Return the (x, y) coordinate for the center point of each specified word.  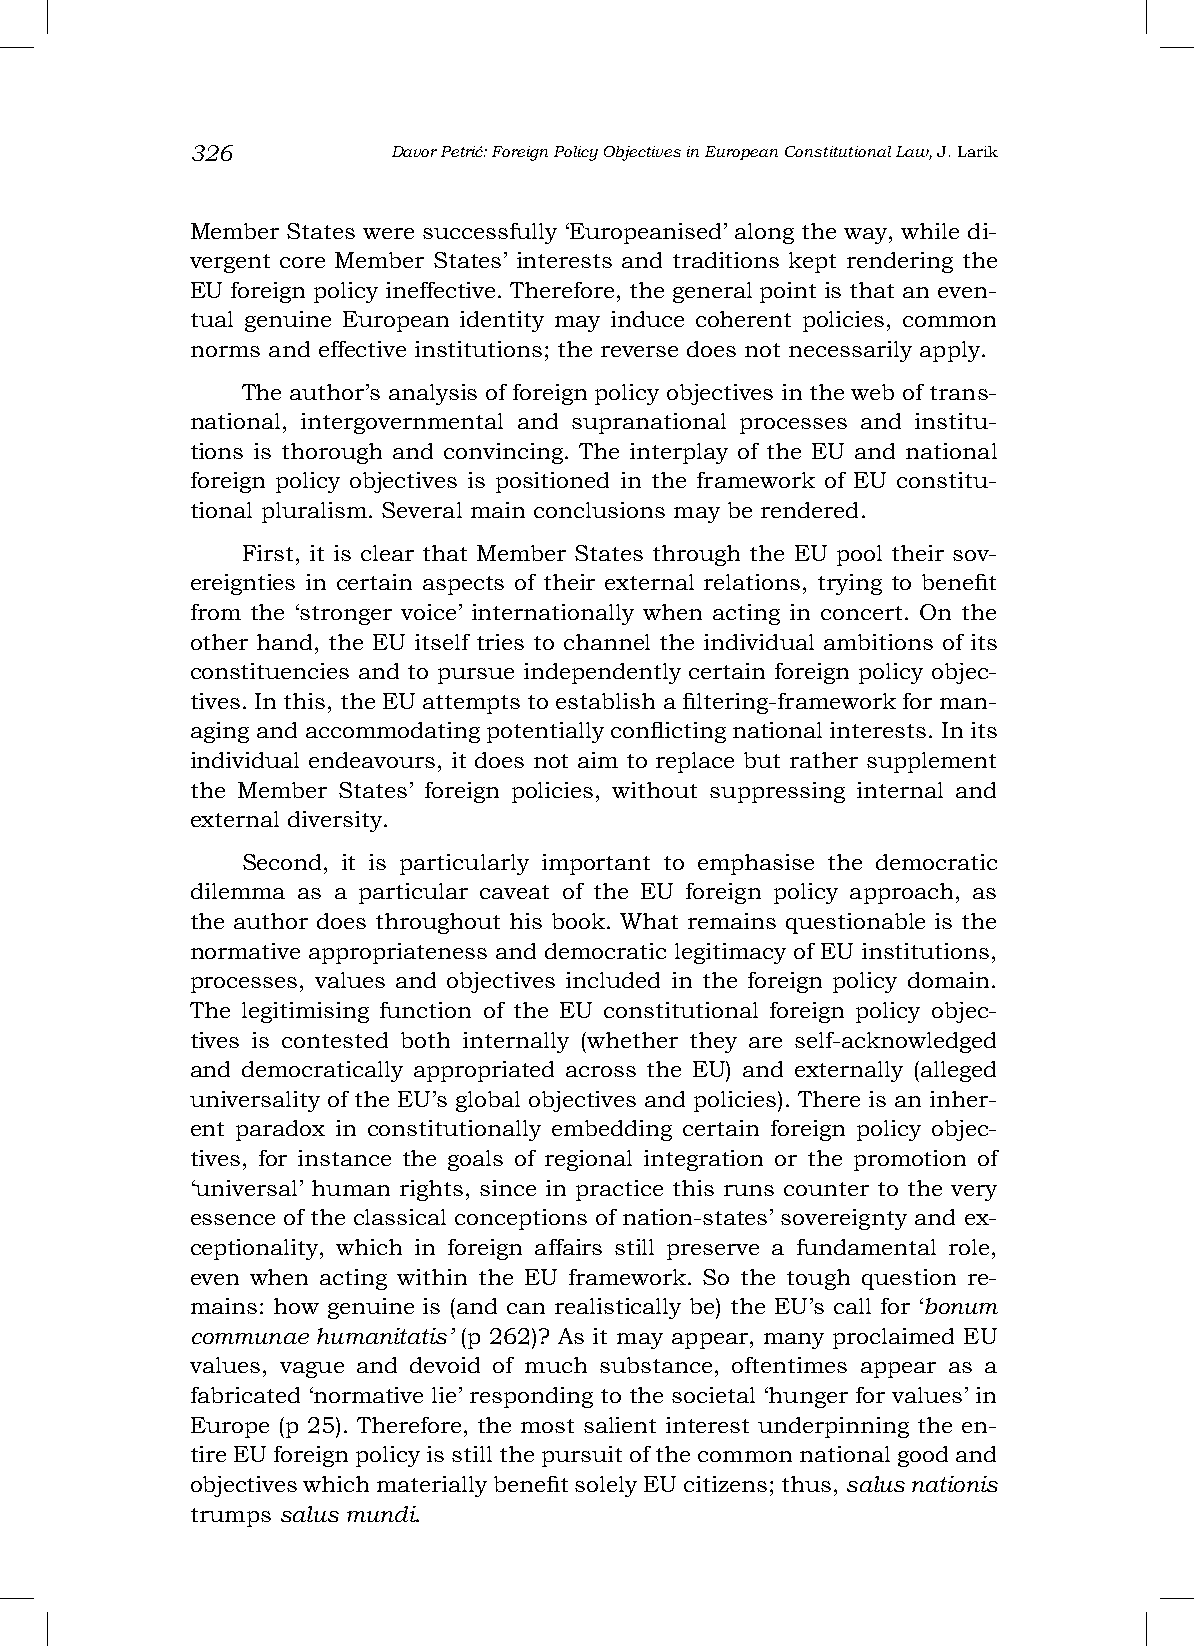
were (388, 233)
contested (335, 1040)
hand (286, 642)
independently (602, 673)
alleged (958, 1071)
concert (861, 613)
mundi (382, 1514)
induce (647, 319)
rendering (900, 262)
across (601, 1071)
